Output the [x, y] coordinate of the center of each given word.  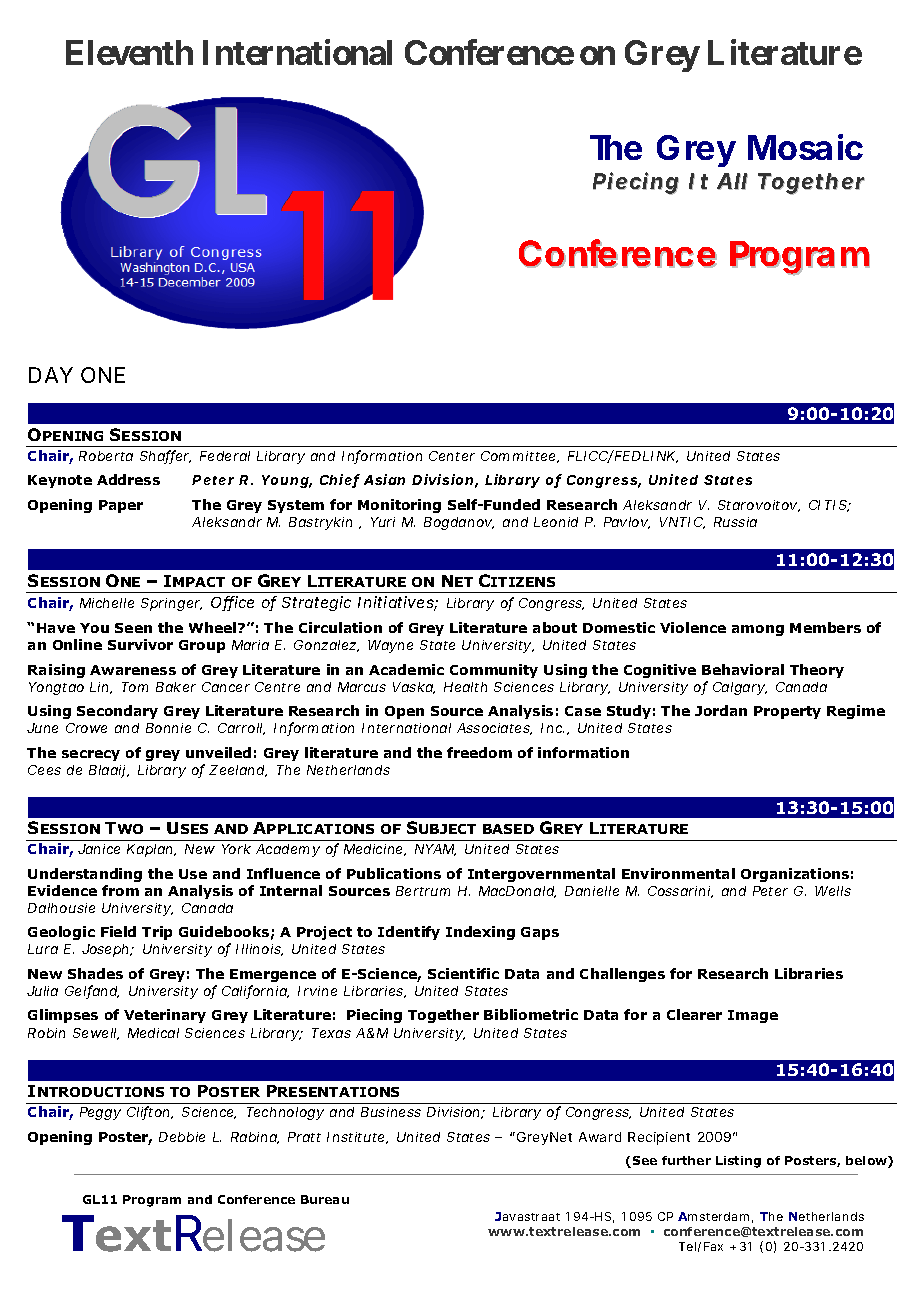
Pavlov [627, 523]
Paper [121, 506]
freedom [479, 752]
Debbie [182, 1137]
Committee [519, 457]
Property [787, 712]
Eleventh [129, 52]
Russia [735, 522]
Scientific [463, 973]
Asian [384, 479]
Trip [157, 933]
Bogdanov [459, 523]
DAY [51, 375]
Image [753, 1016]
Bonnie [168, 728]
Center [452, 456]
